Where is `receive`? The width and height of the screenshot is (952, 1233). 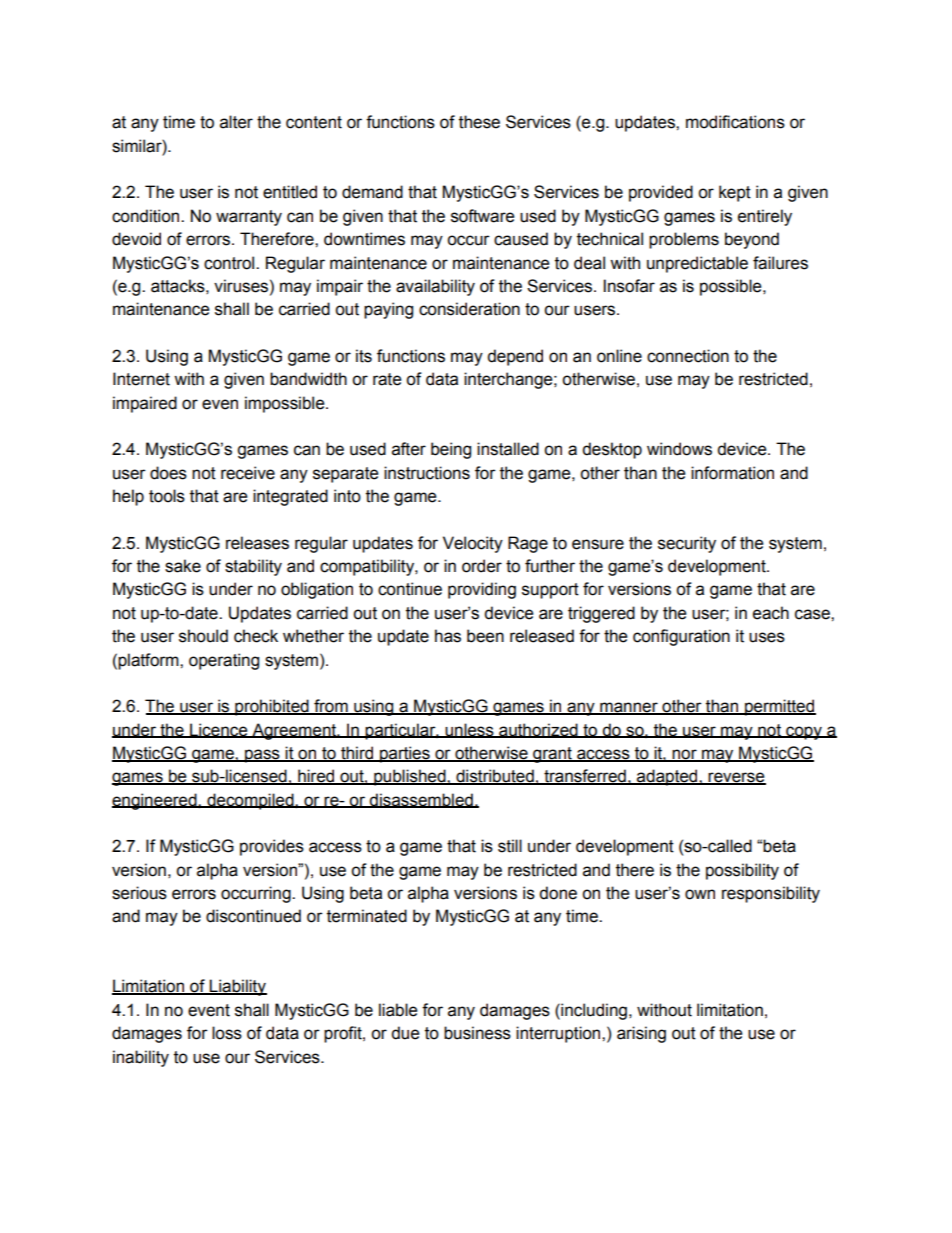 receive is located at coordinates (248, 473).
